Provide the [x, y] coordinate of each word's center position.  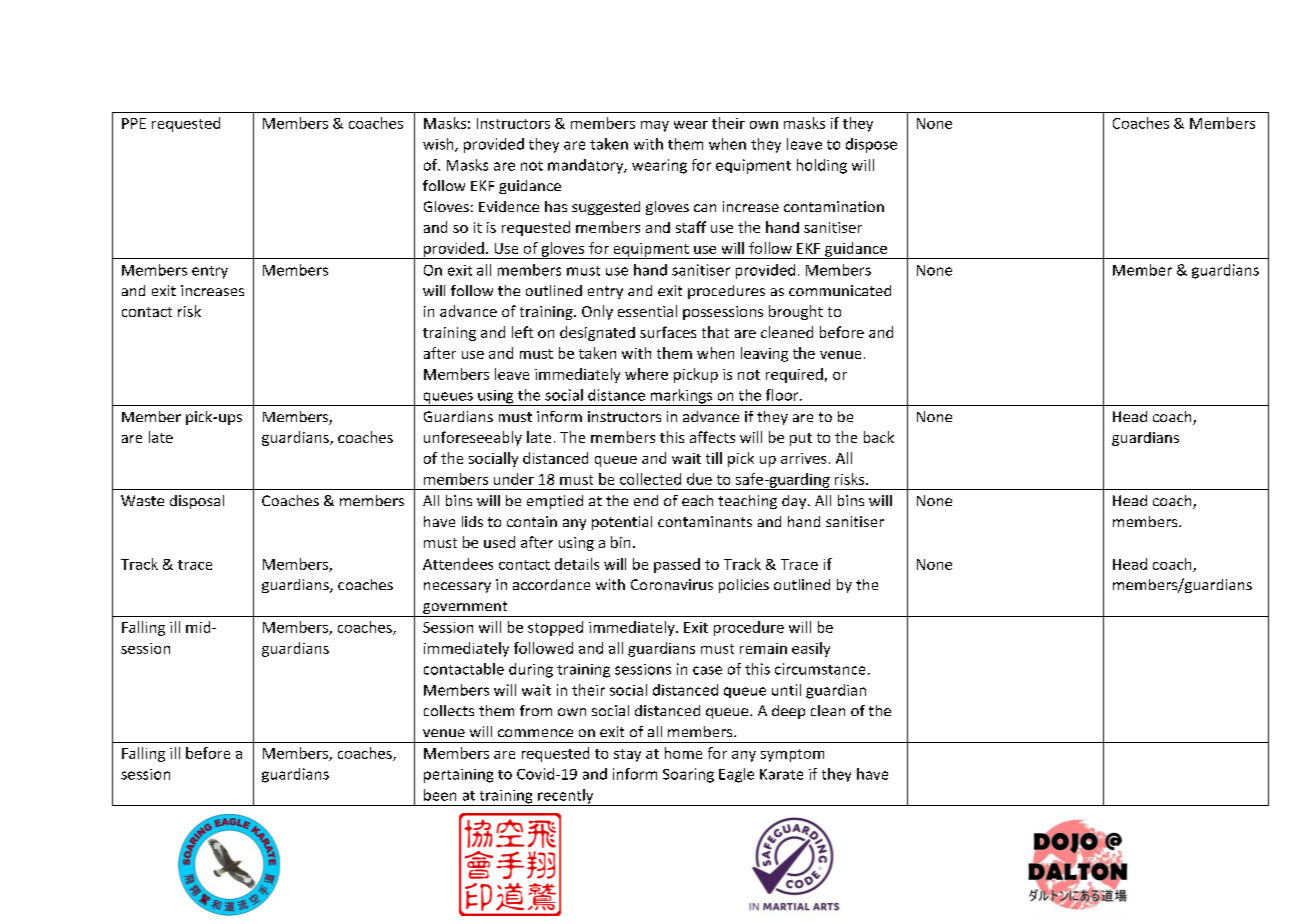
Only [597, 312]
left [522, 332]
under [514, 479]
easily [811, 649]
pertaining [458, 776]
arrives [803, 458]
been [440, 795]
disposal [197, 502]
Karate [781, 774]
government [465, 609]
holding [822, 166]
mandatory [587, 166]
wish [439, 145]
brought [796, 312]
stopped [555, 628]
